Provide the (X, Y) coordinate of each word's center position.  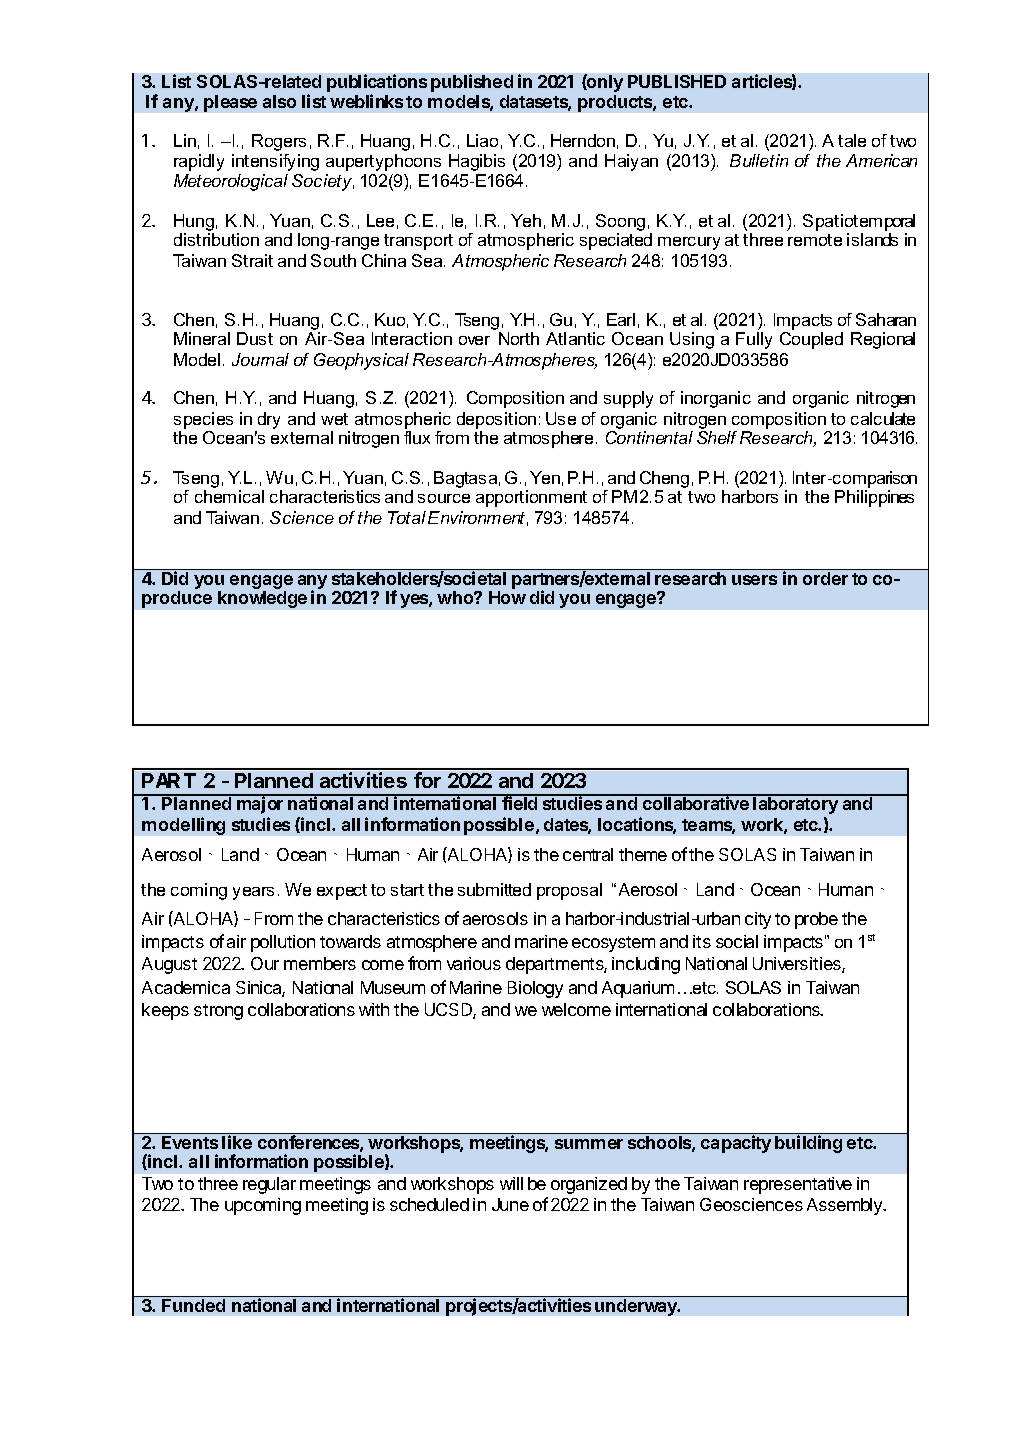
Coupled (811, 340)
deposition (496, 420)
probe (816, 920)
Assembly (846, 1206)
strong (218, 1012)
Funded (193, 1305)
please (230, 103)
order (825, 578)
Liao (482, 140)
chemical (229, 496)
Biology (535, 989)
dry (267, 422)
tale (852, 140)
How (507, 597)
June (510, 1204)
